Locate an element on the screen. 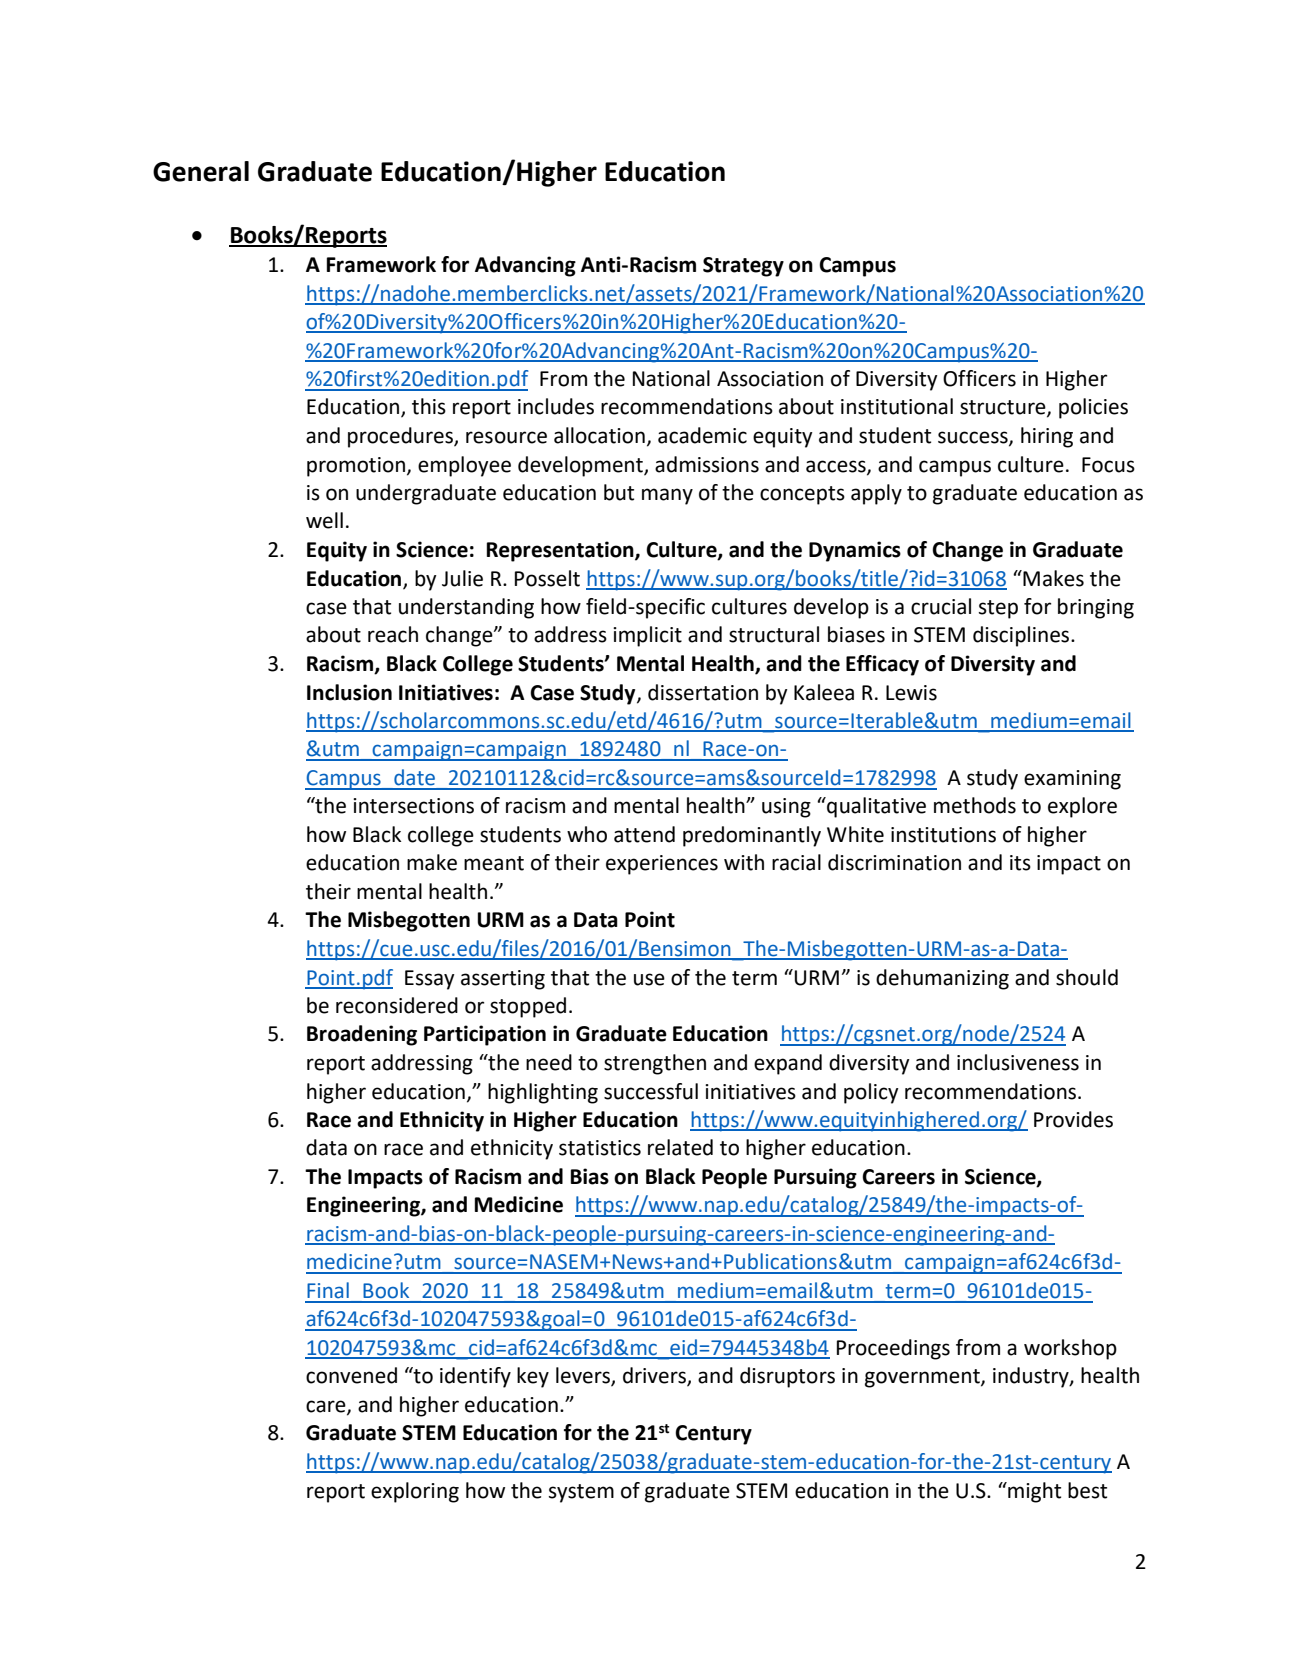  structure is located at coordinates (1004, 408).
